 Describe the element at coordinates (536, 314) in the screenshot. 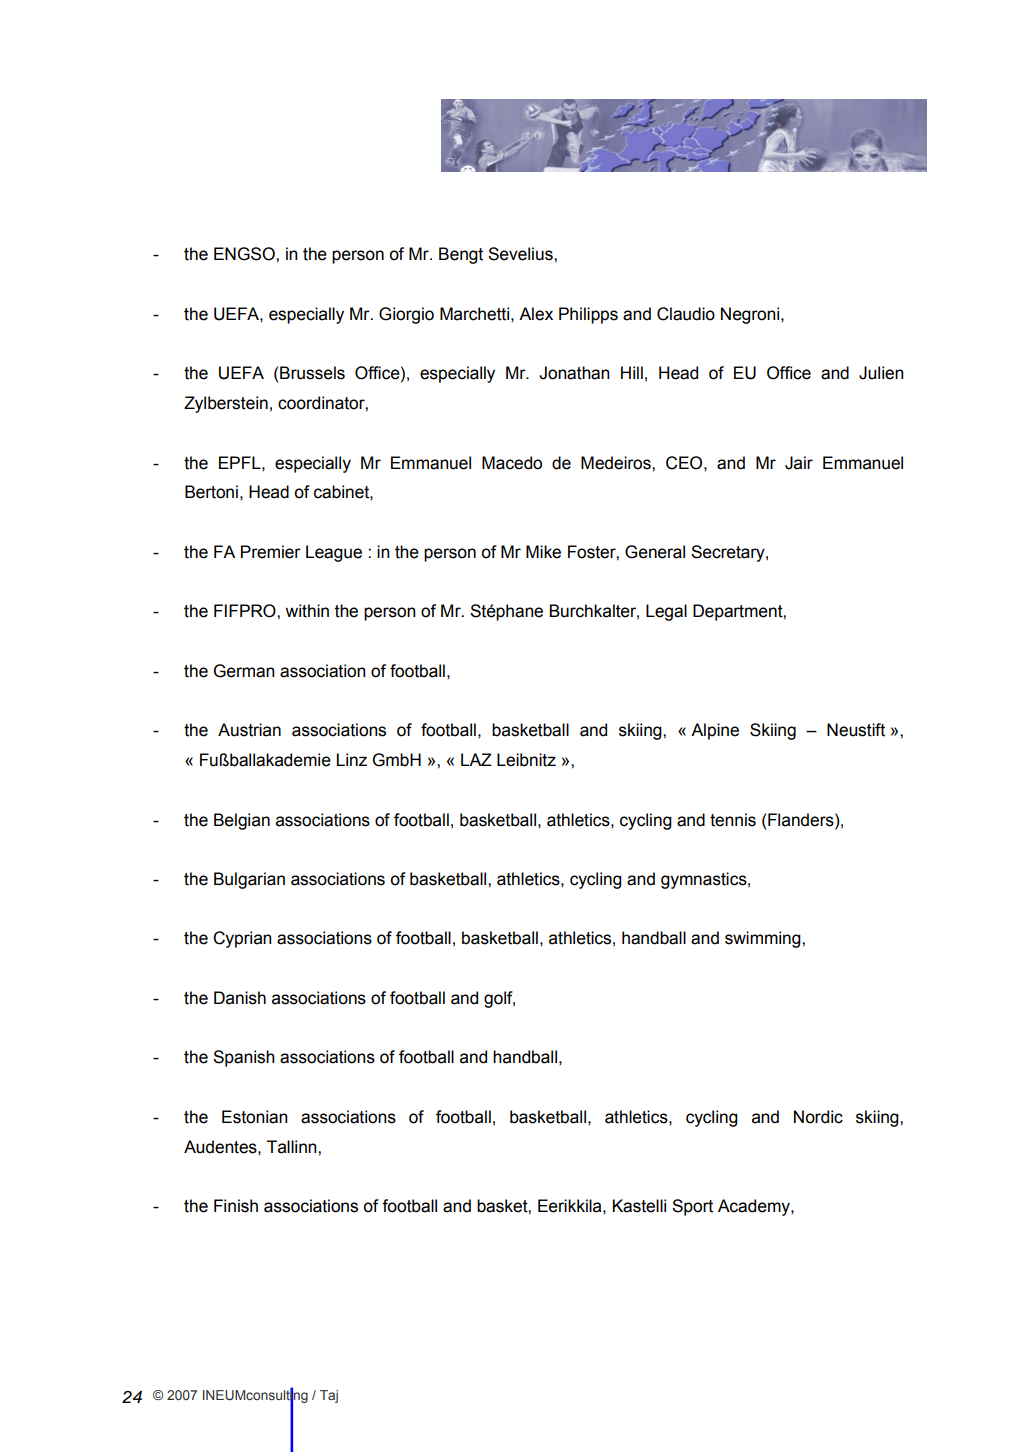

I see `Alex` at that location.
